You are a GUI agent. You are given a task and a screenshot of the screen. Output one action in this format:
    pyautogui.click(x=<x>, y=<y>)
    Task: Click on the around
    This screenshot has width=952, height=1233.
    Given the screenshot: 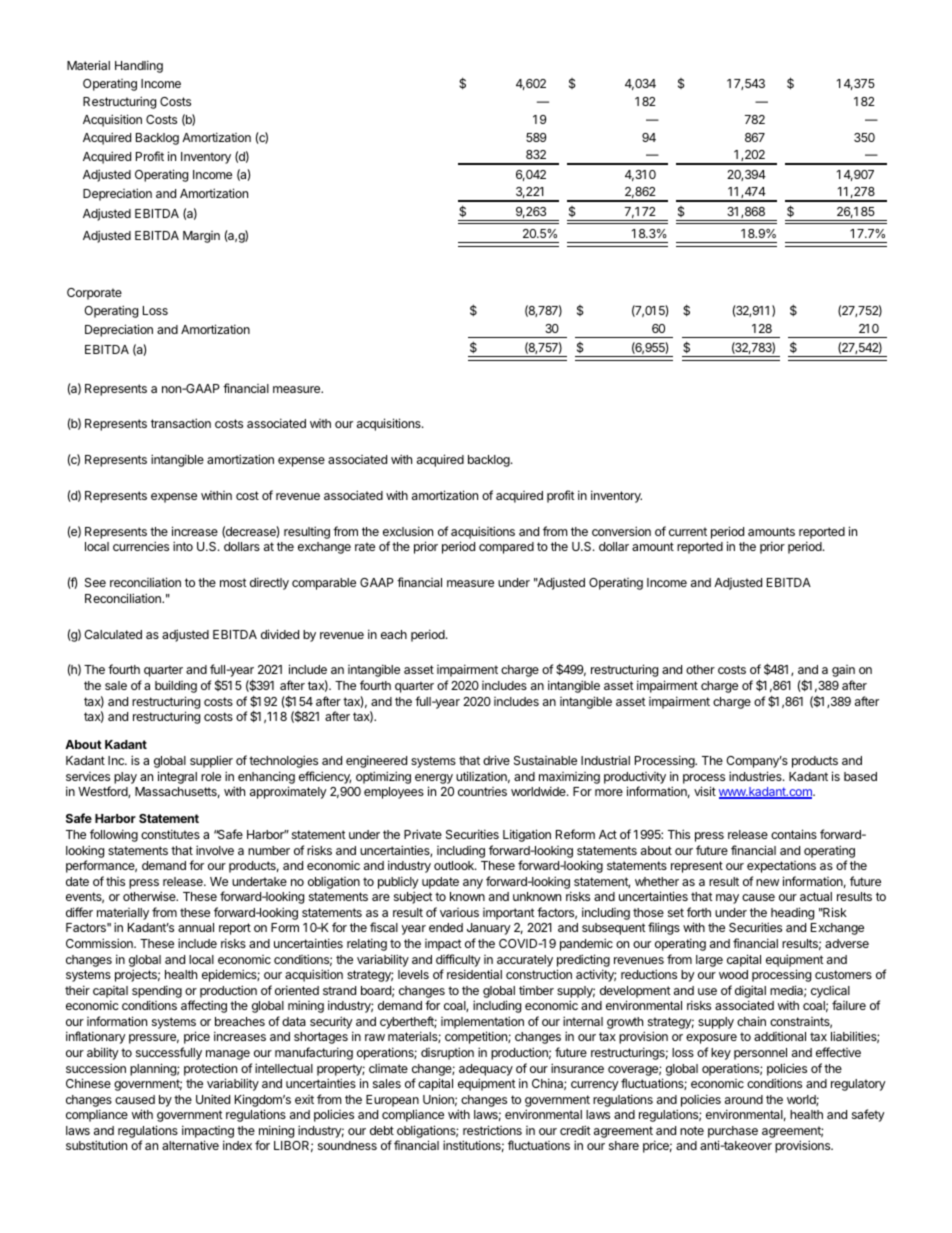 What is the action you would take?
    pyautogui.click(x=744, y=1099)
